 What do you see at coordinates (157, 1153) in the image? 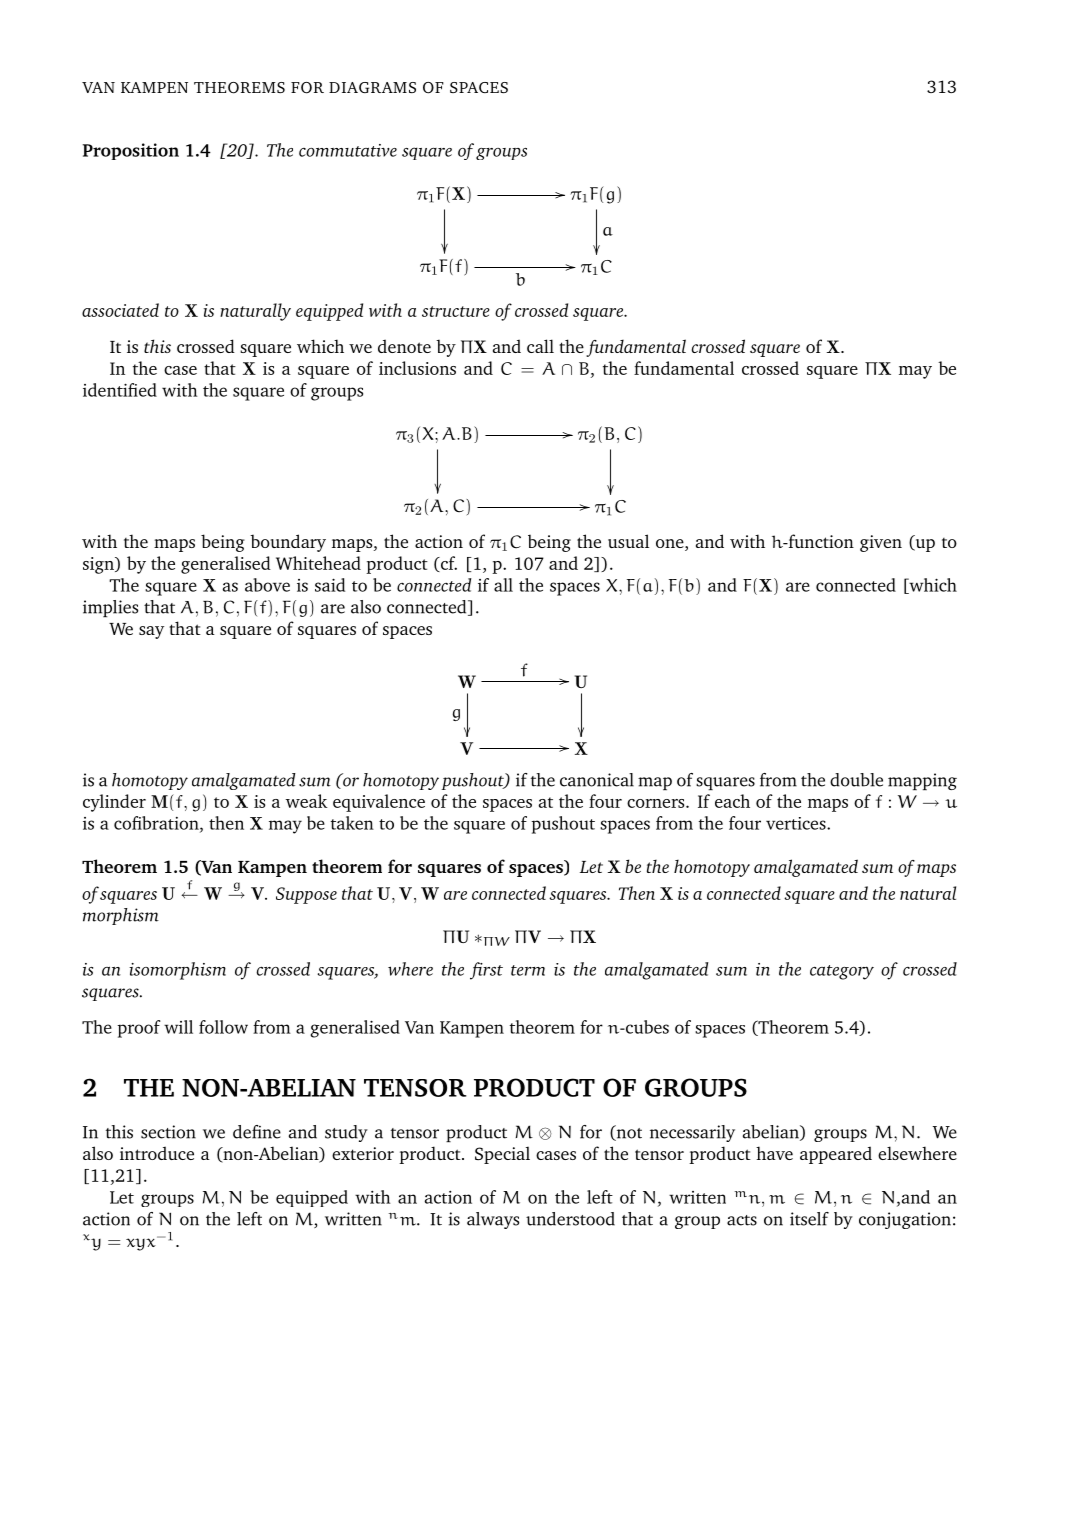
I see `introduce` at bounding box center [157, 1153].
